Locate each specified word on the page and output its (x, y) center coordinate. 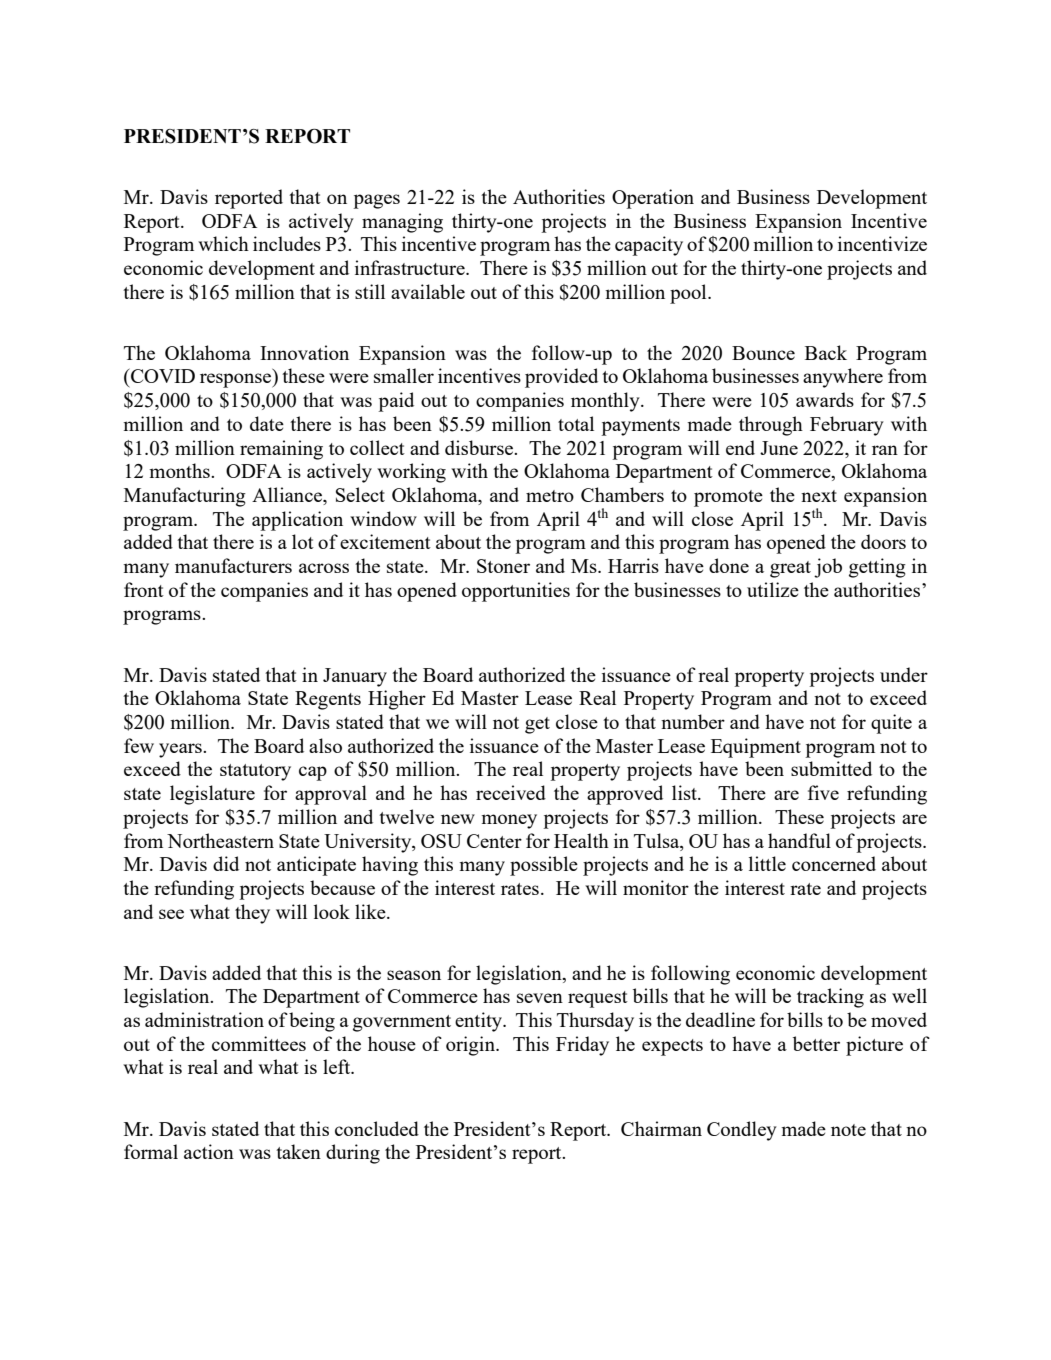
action (209, 1151)
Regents (328, 700)
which (223, 243)
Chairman (661, 1128)
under (904, 674)
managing (402, 223)
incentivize (882, 243)
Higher (397, 700)
